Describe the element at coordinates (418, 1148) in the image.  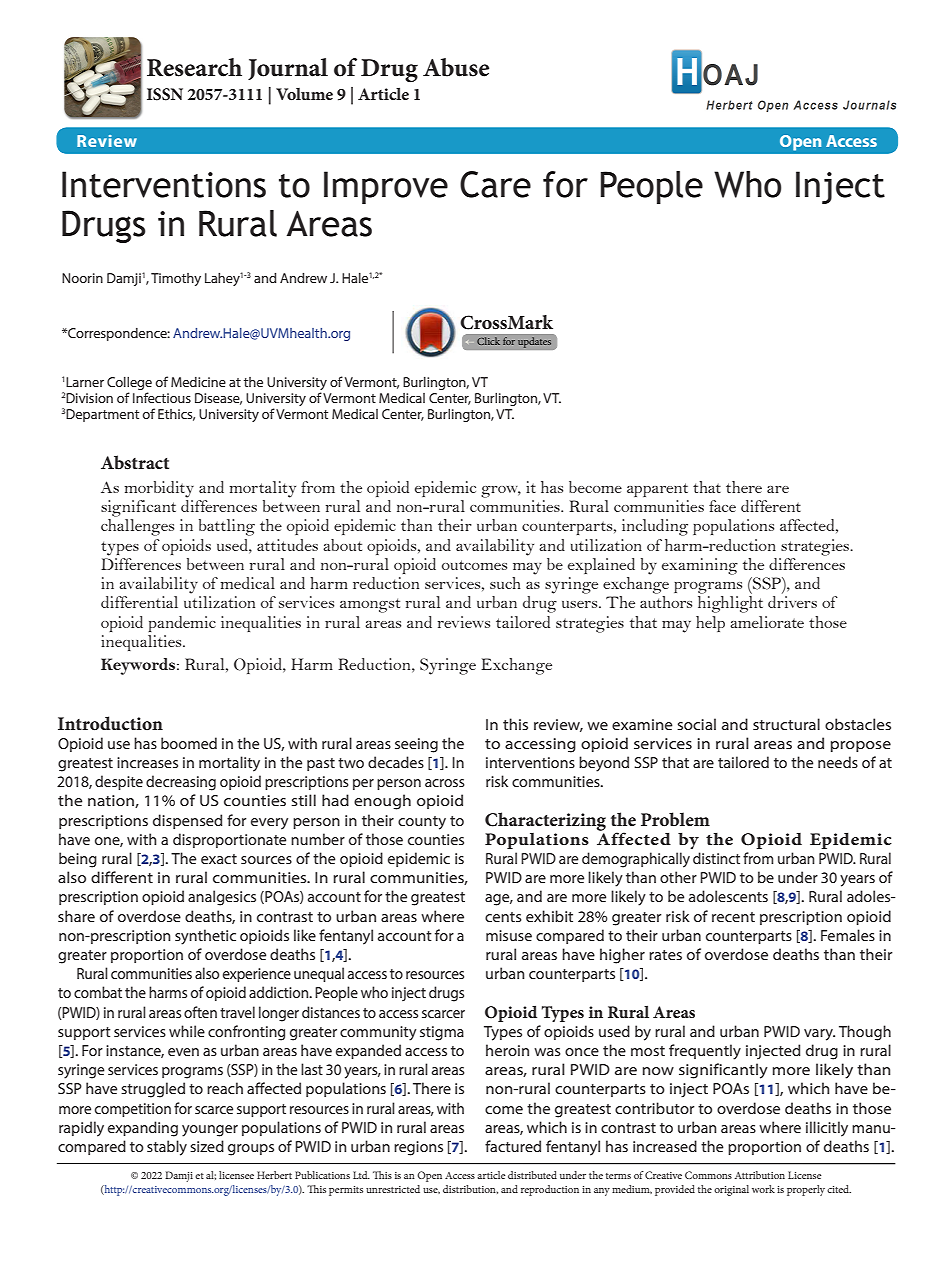
I see `regions` at that location.
